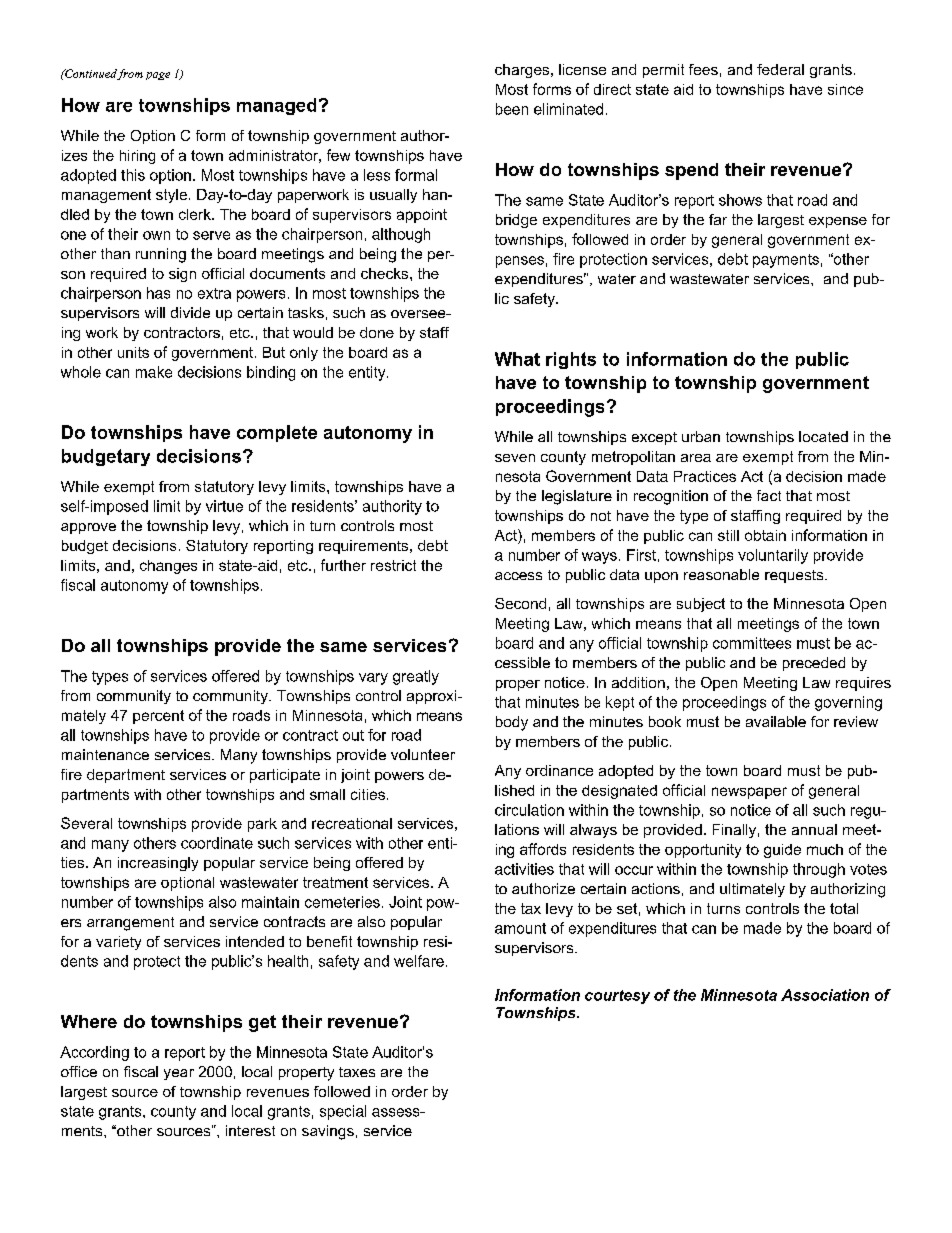  What do you see at coordinates (158, 864) in the page?
I see `increasingly` at bounding box center [158, 864].
